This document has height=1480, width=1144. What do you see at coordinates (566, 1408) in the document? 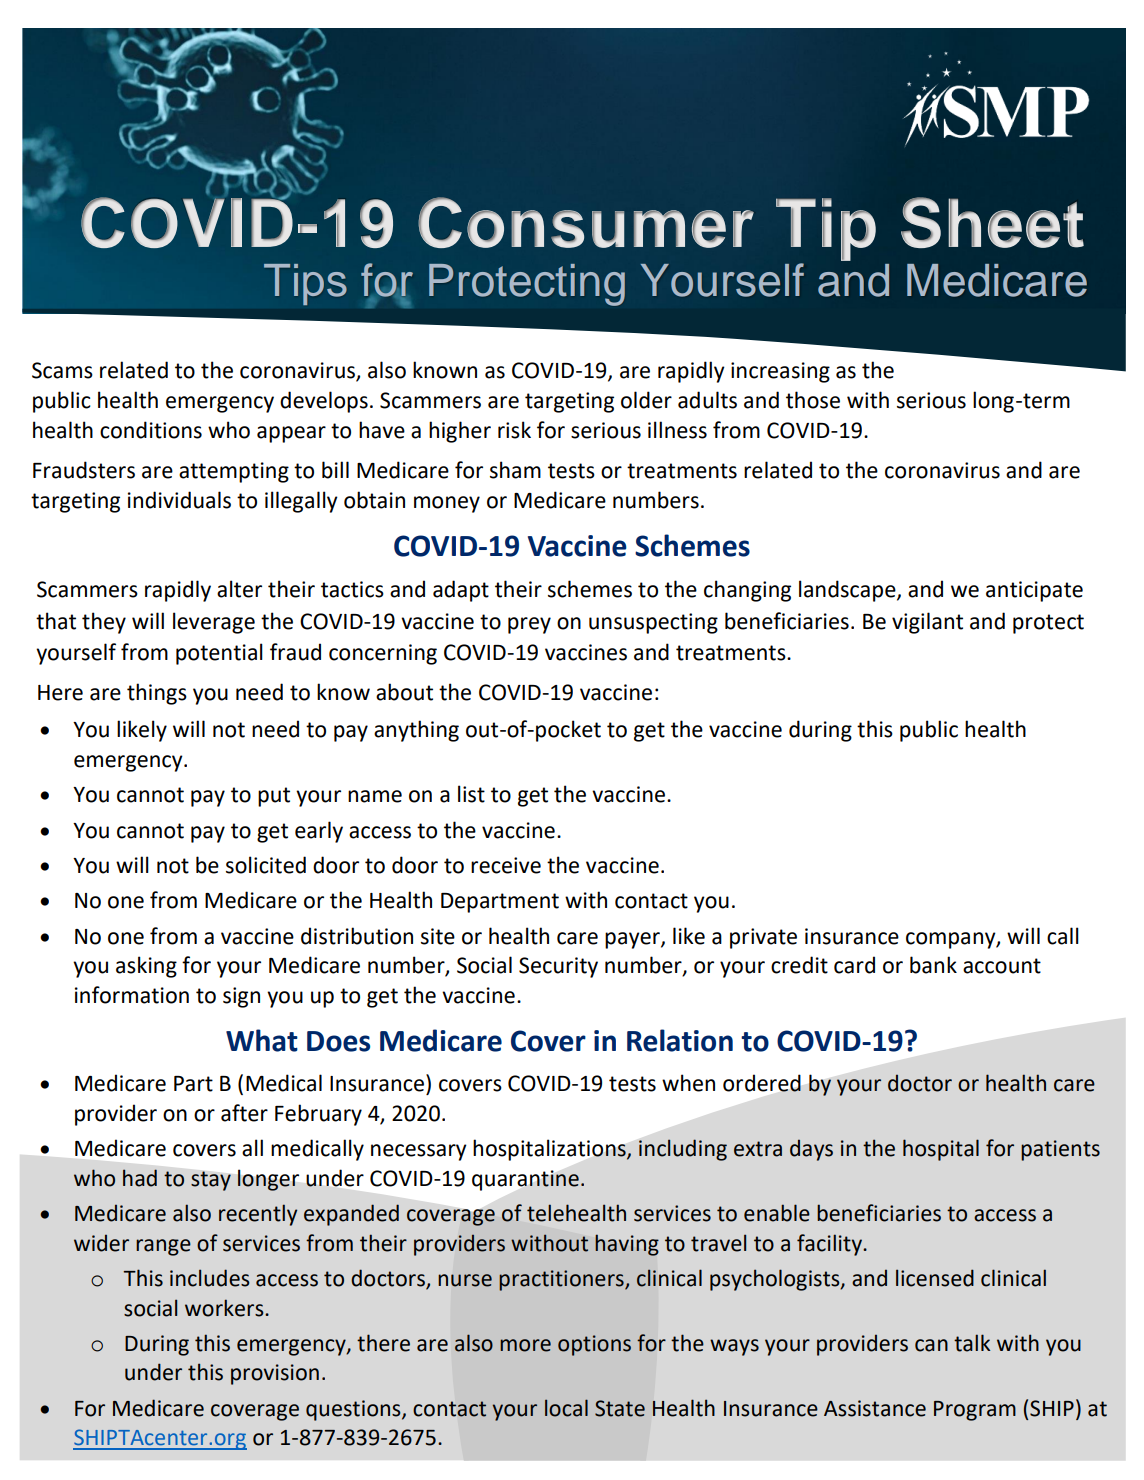
I see `local` at bounding box center [566, 1408].
